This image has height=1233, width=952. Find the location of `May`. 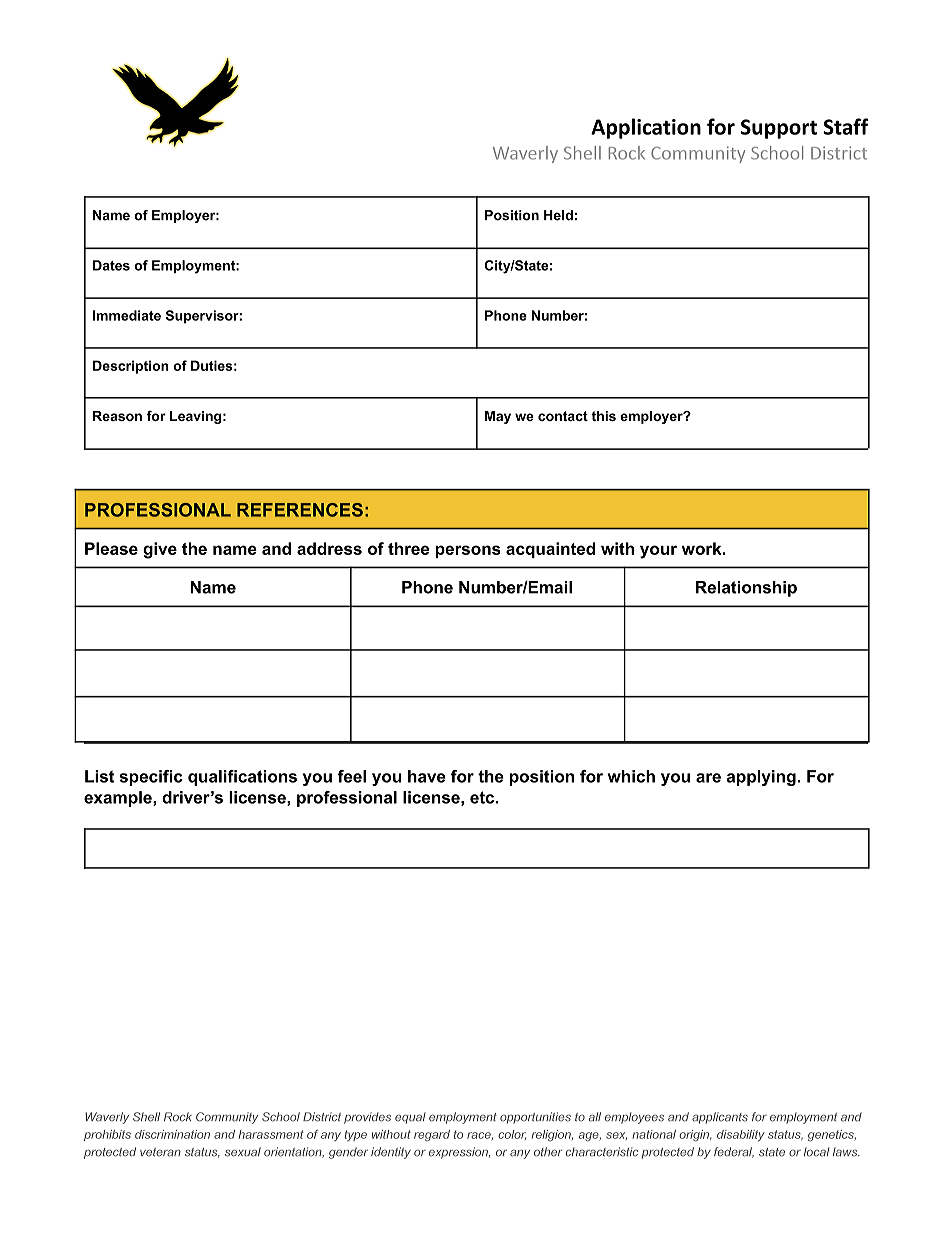

May is located at coordinates (498, 417).
